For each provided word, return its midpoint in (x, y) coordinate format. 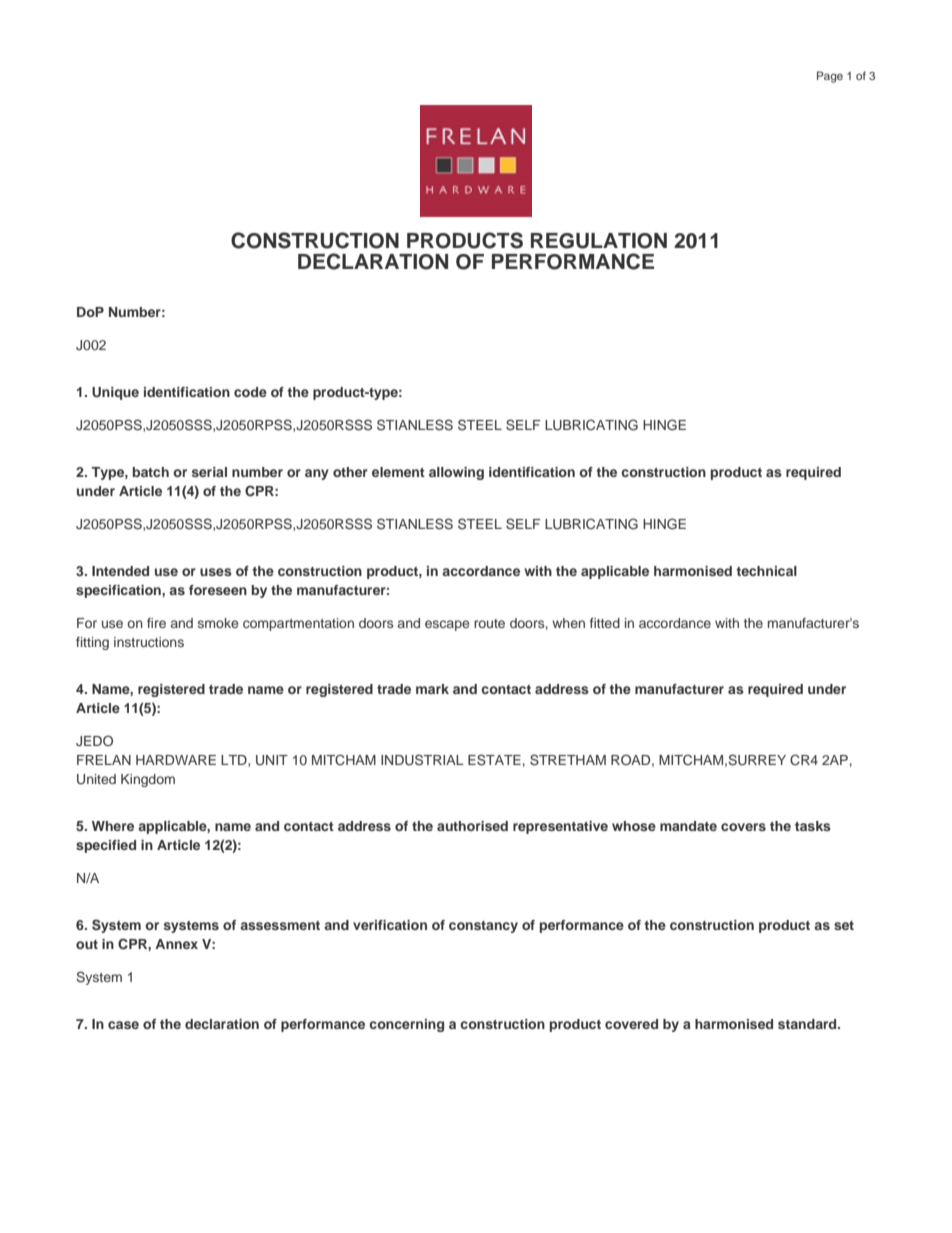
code (250, 392)
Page (830, 77)
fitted (605, 623)
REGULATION (599, 241)
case (123, 1025)
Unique (115, 393)
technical (766, 571)
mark (432, 689)
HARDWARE (176, 760)
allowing (456, 473)
